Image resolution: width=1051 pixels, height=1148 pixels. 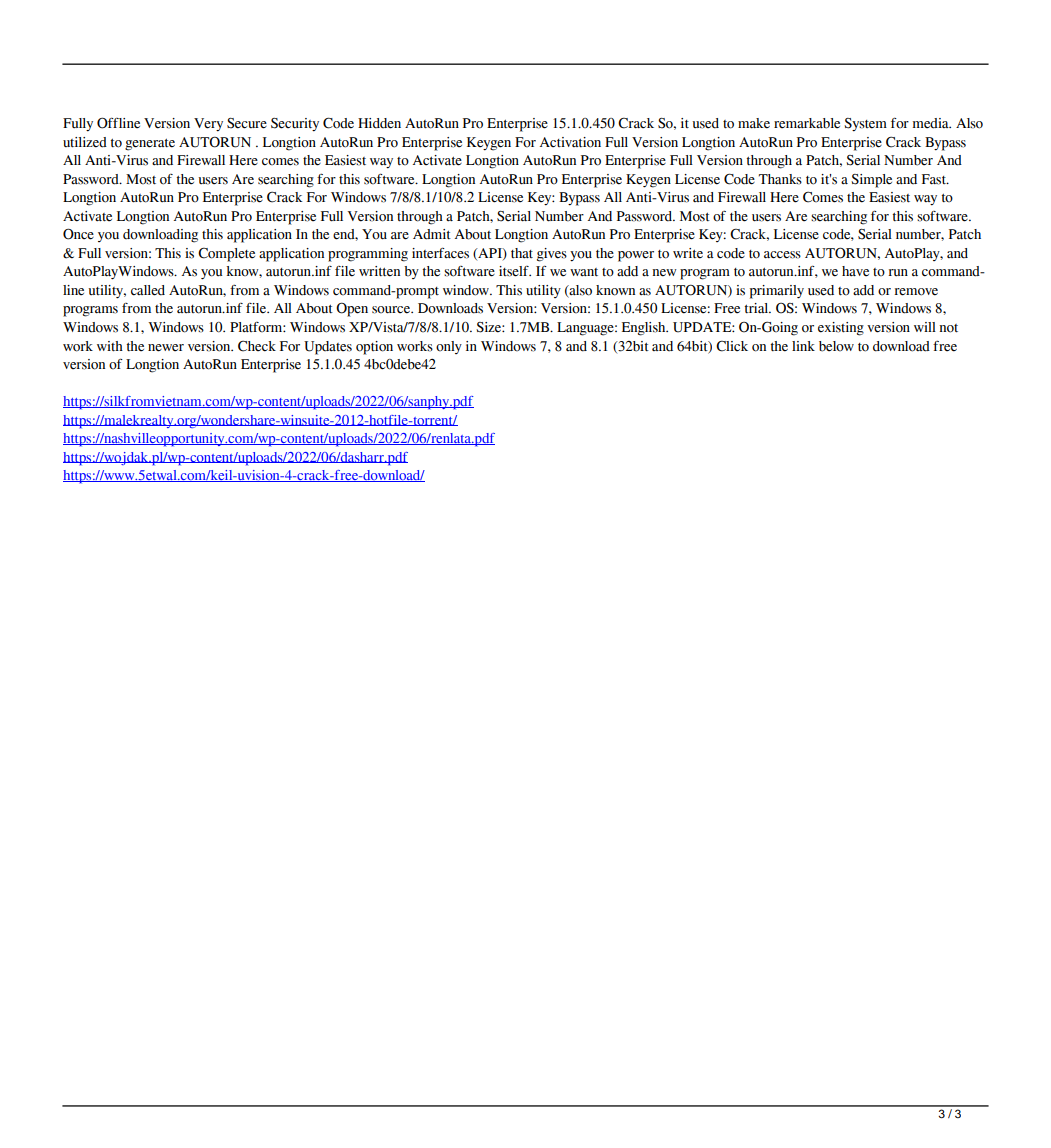 I want to click on itself, so click(x=515, y=271).
